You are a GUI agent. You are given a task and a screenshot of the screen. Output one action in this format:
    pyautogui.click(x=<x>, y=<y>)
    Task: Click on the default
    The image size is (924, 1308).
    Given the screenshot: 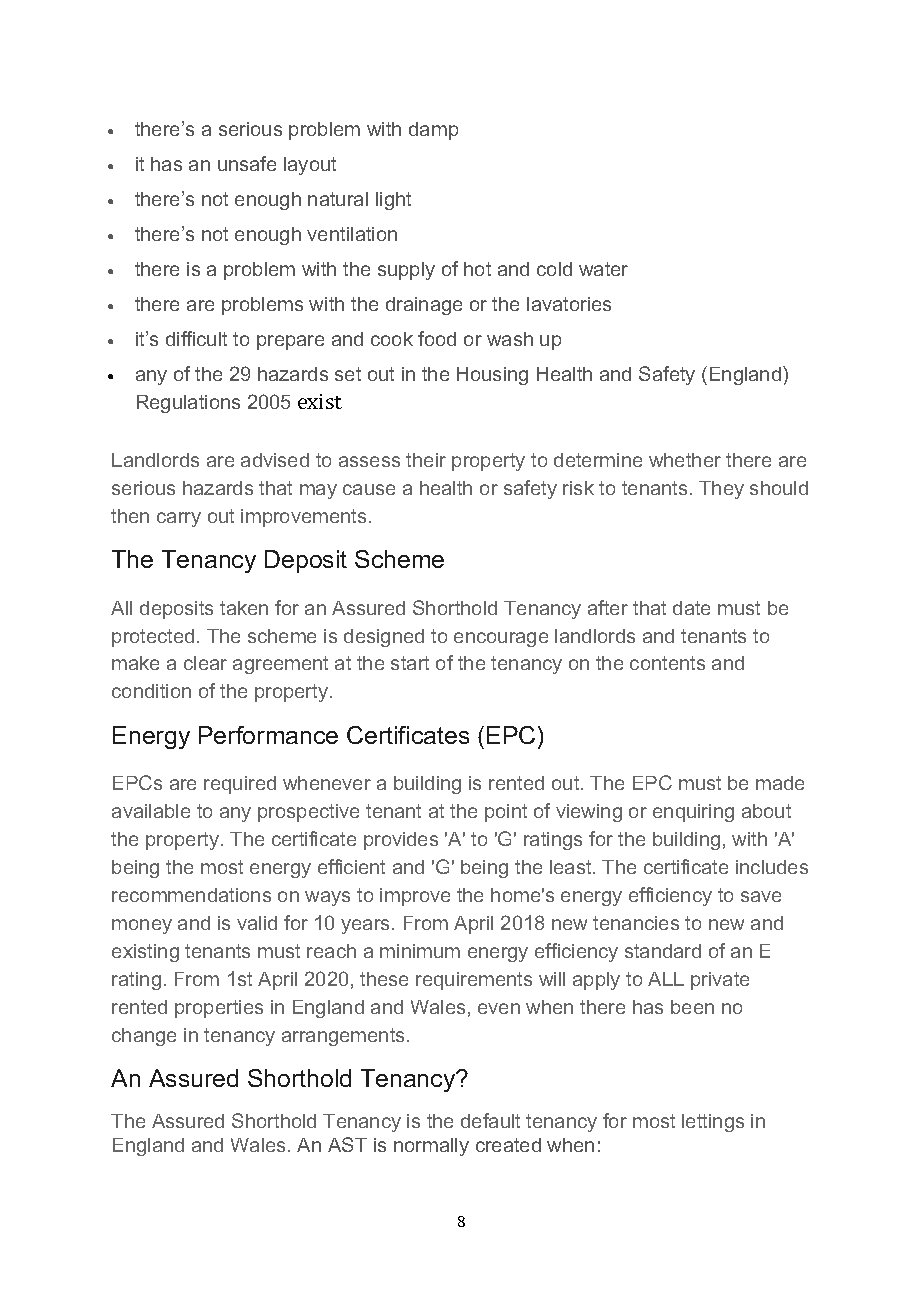 What is the action you would take?
    pyautogui.click(x=490, y=1120)
